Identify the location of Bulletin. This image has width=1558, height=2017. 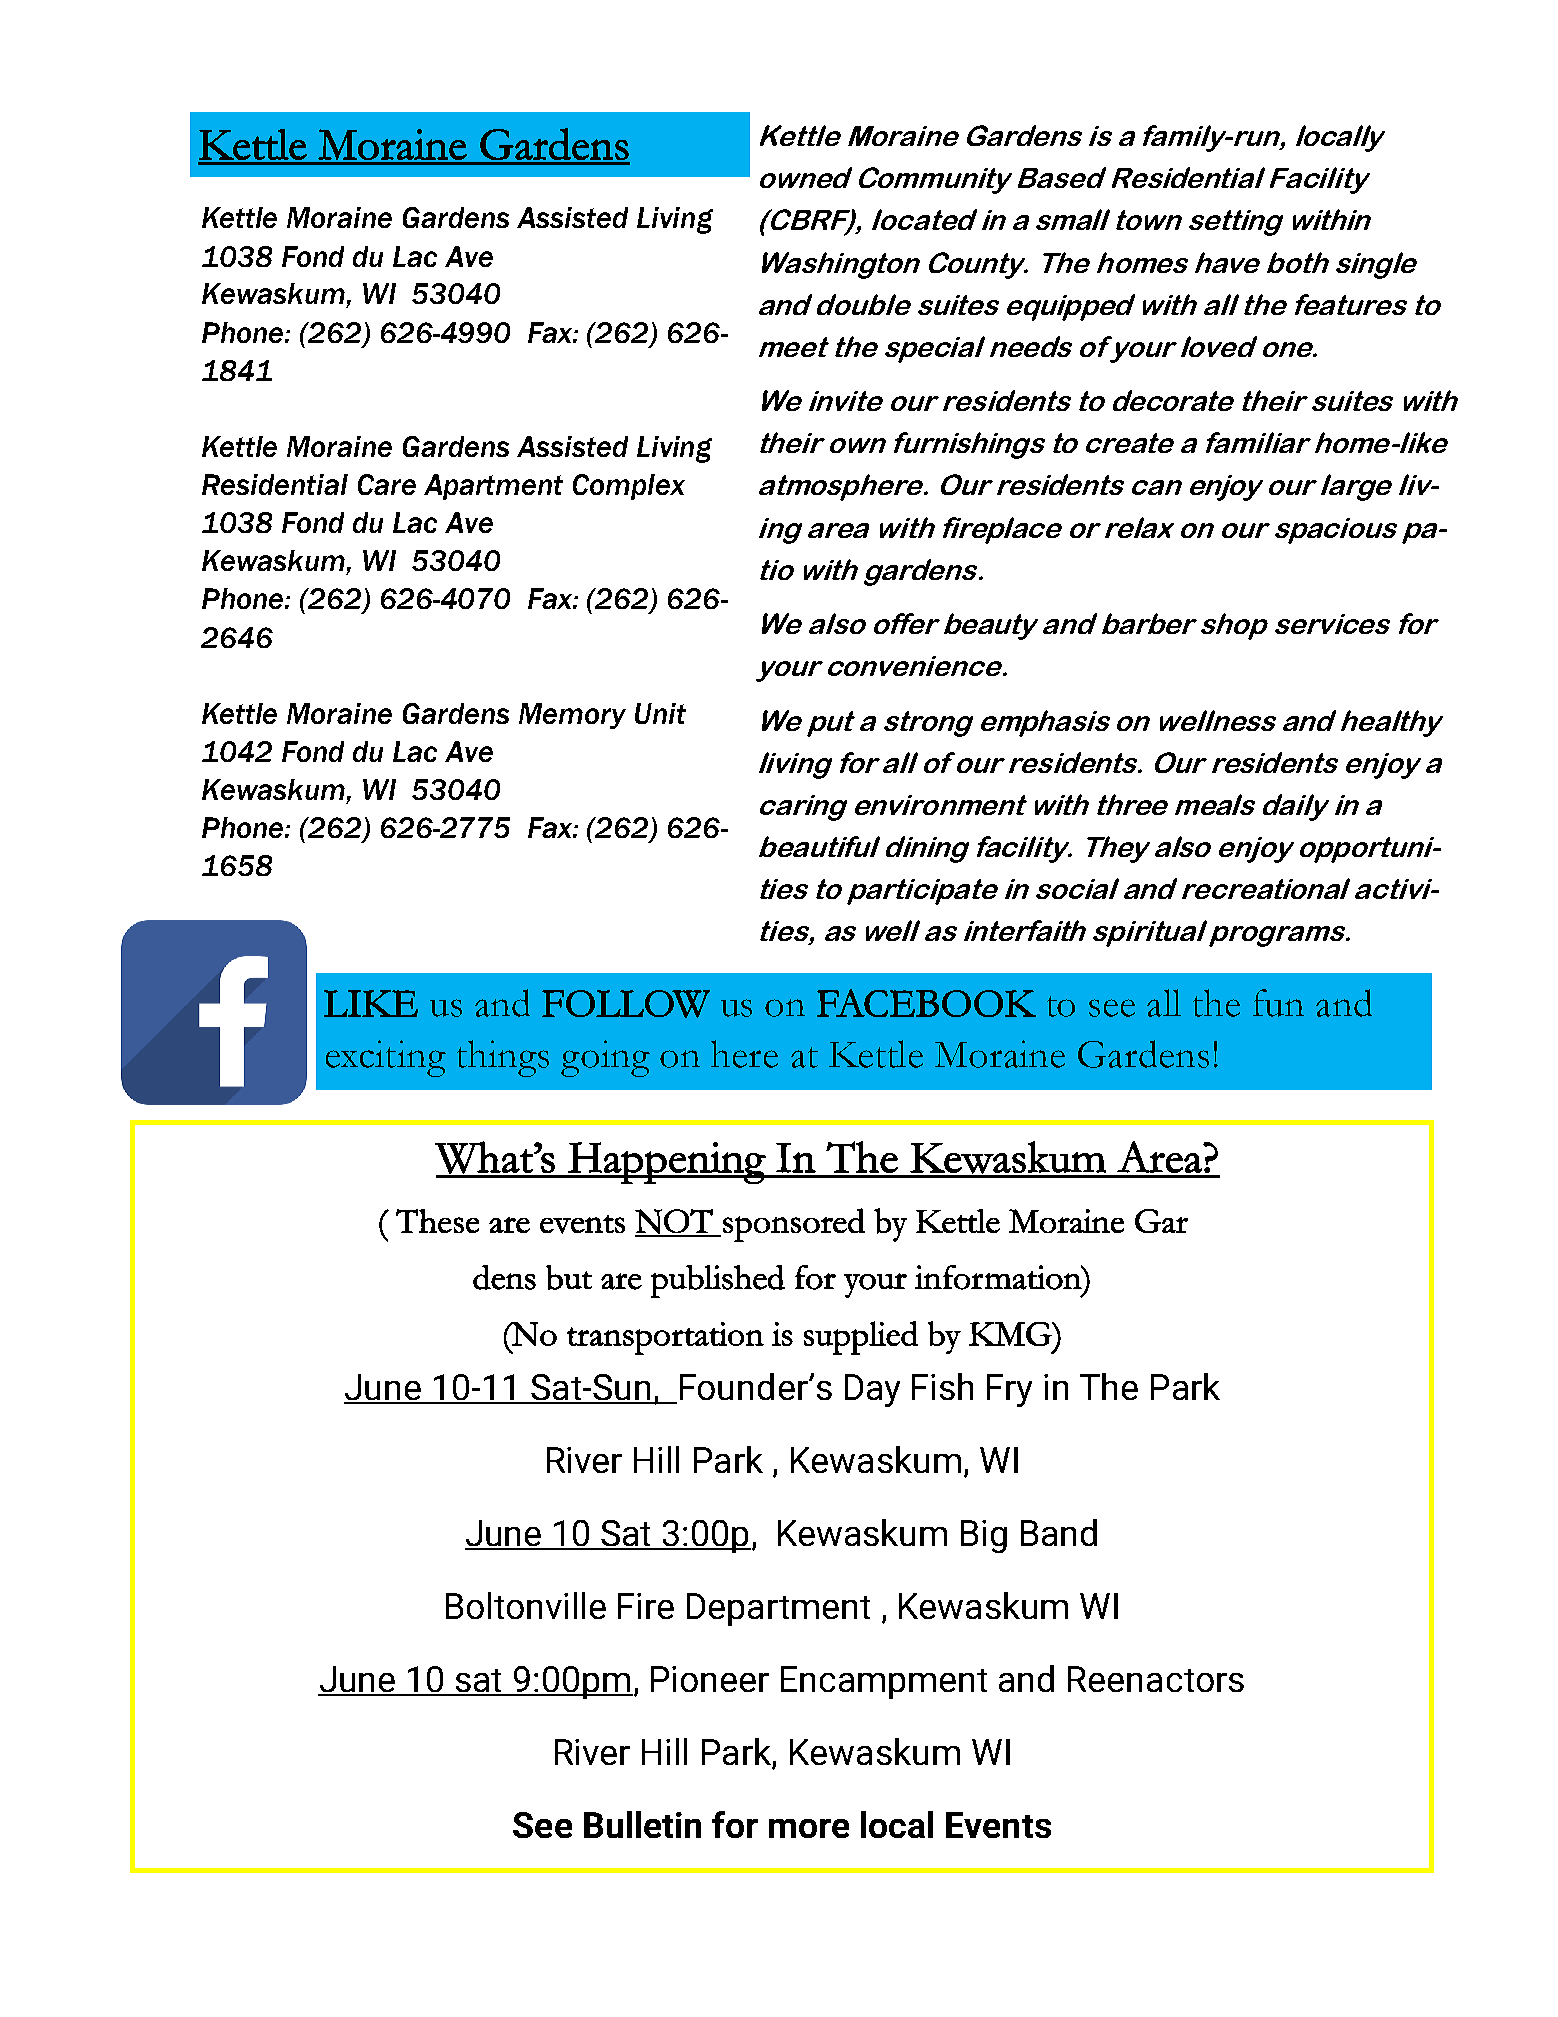
(642, 1824).
